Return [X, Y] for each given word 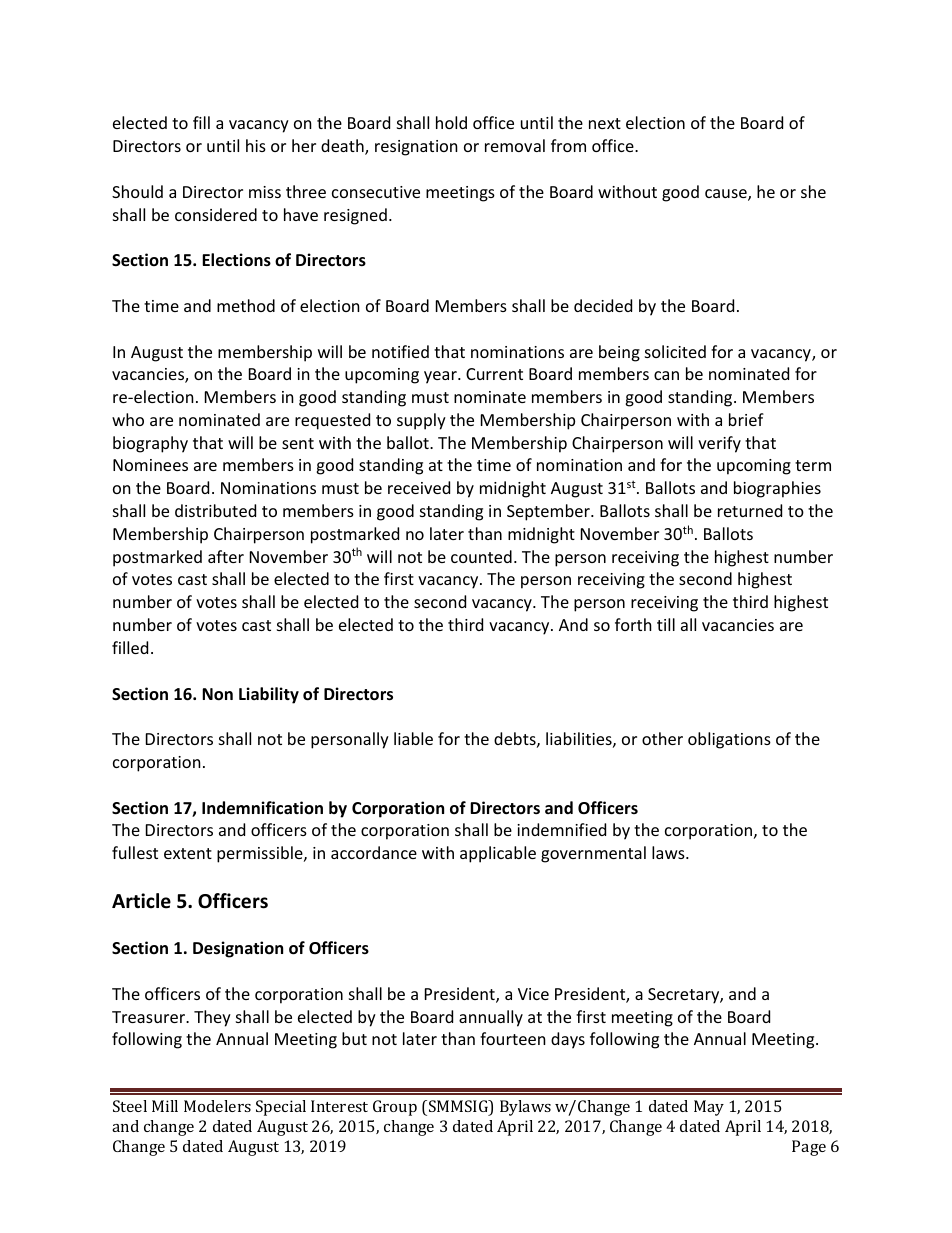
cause [727, 195]
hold [451, 122]
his [256, 145]
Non [217, 694]
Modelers [217, 1106]
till [666, 624]
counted [481, 556]
